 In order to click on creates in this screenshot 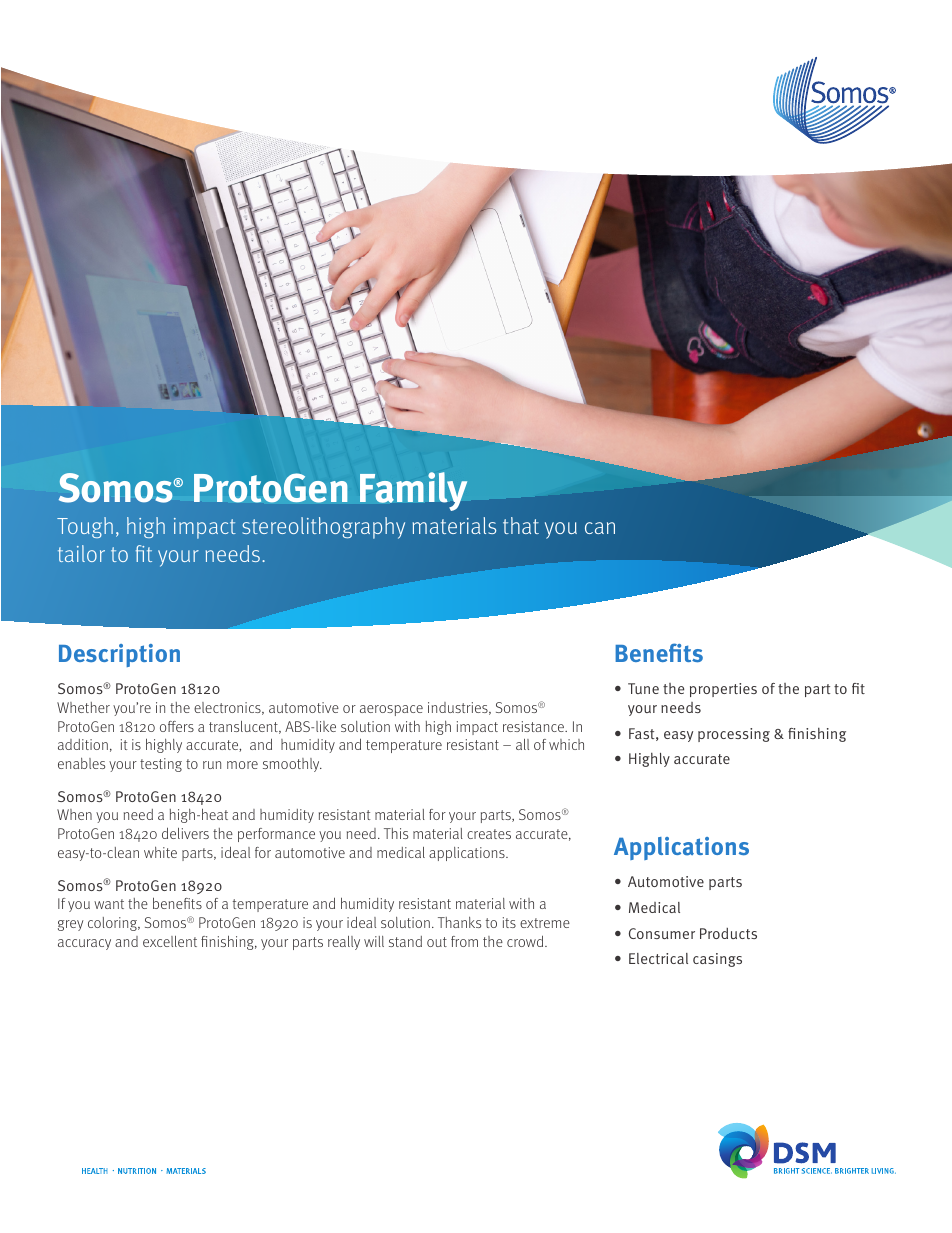, I will do `click(489, 834)`.
